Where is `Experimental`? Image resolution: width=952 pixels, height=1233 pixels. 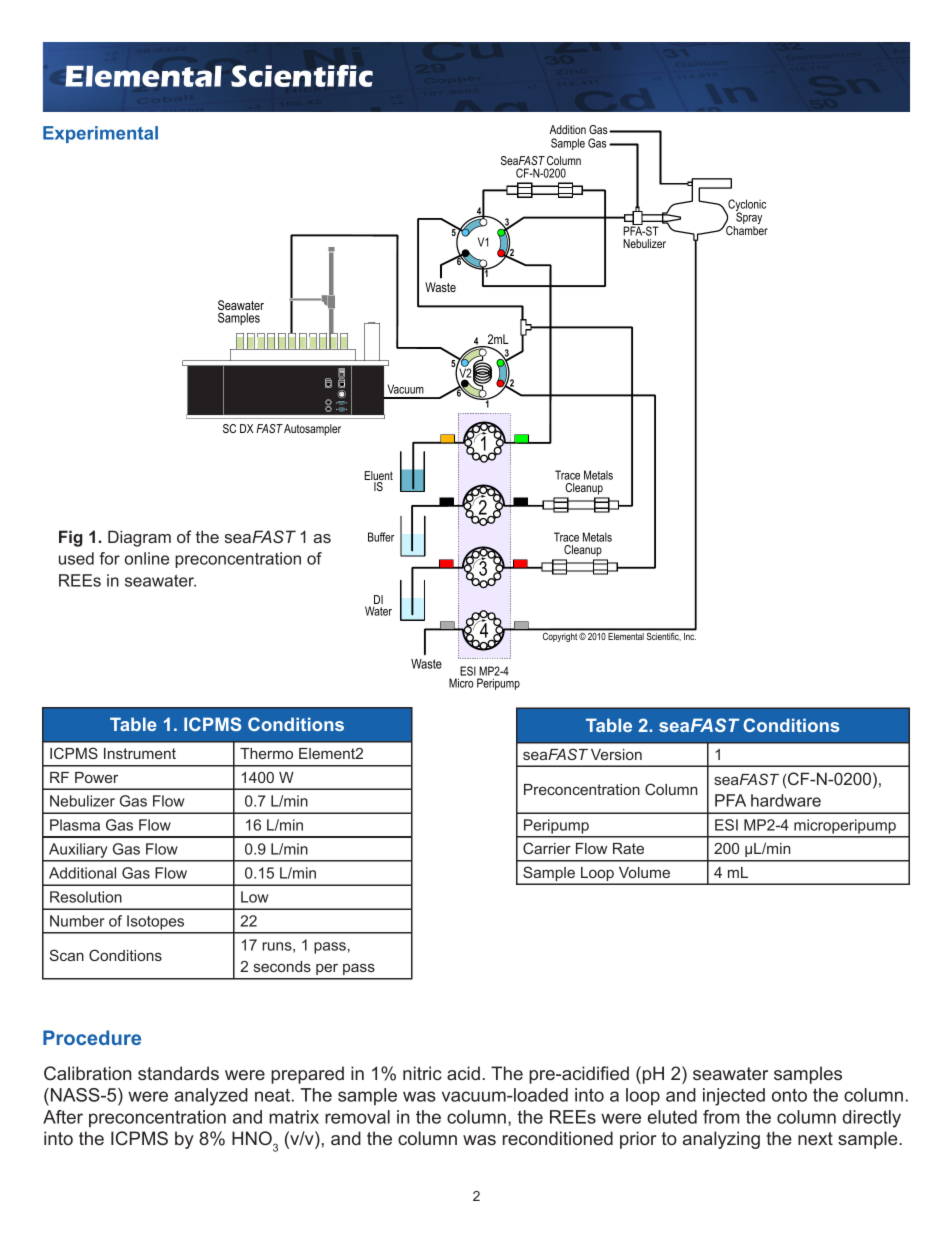
Experimental is located at coordinates (100, 134).
